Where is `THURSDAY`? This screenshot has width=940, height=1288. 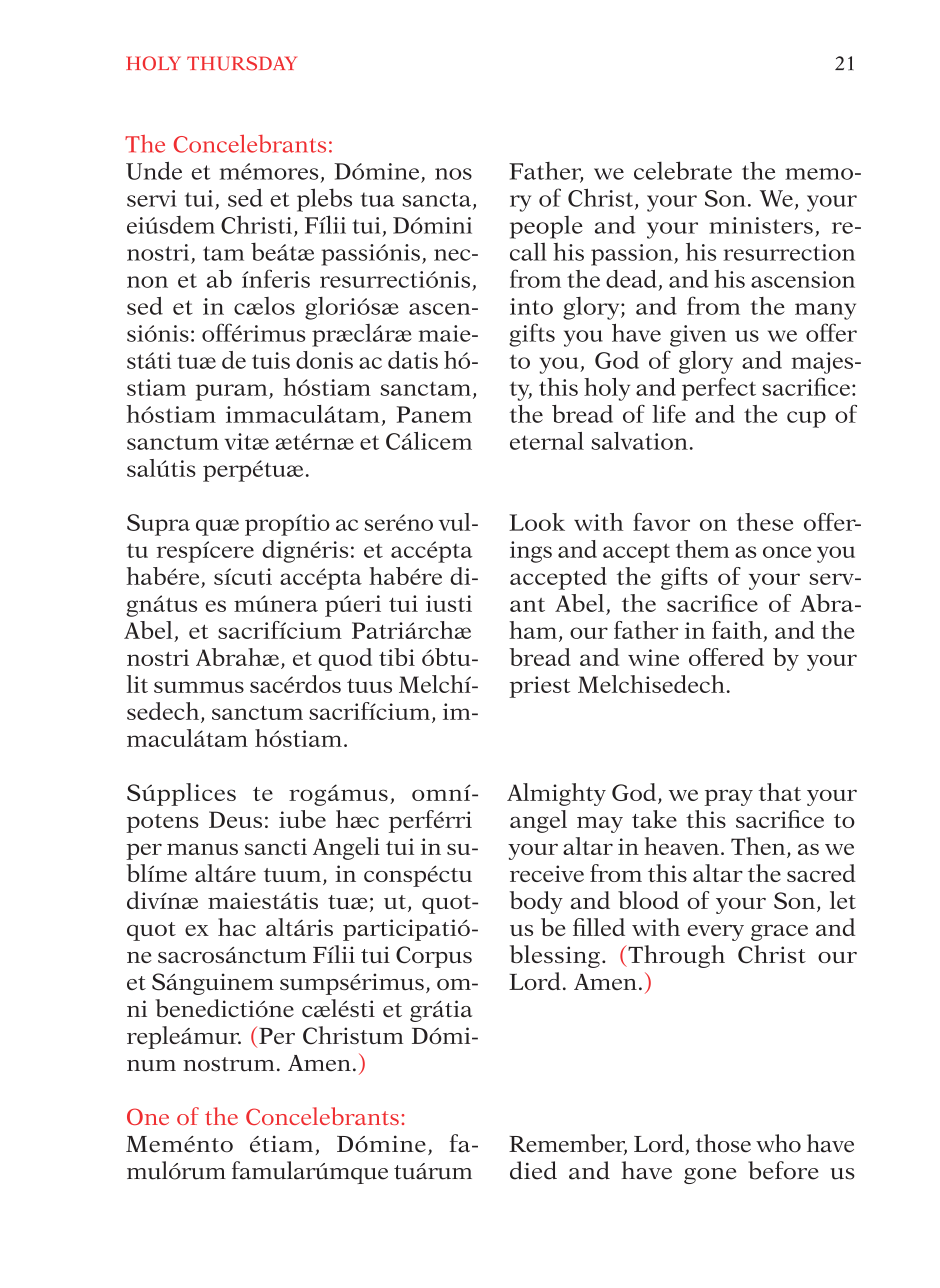 THURSDAY is located at coordinates (242, 63).
